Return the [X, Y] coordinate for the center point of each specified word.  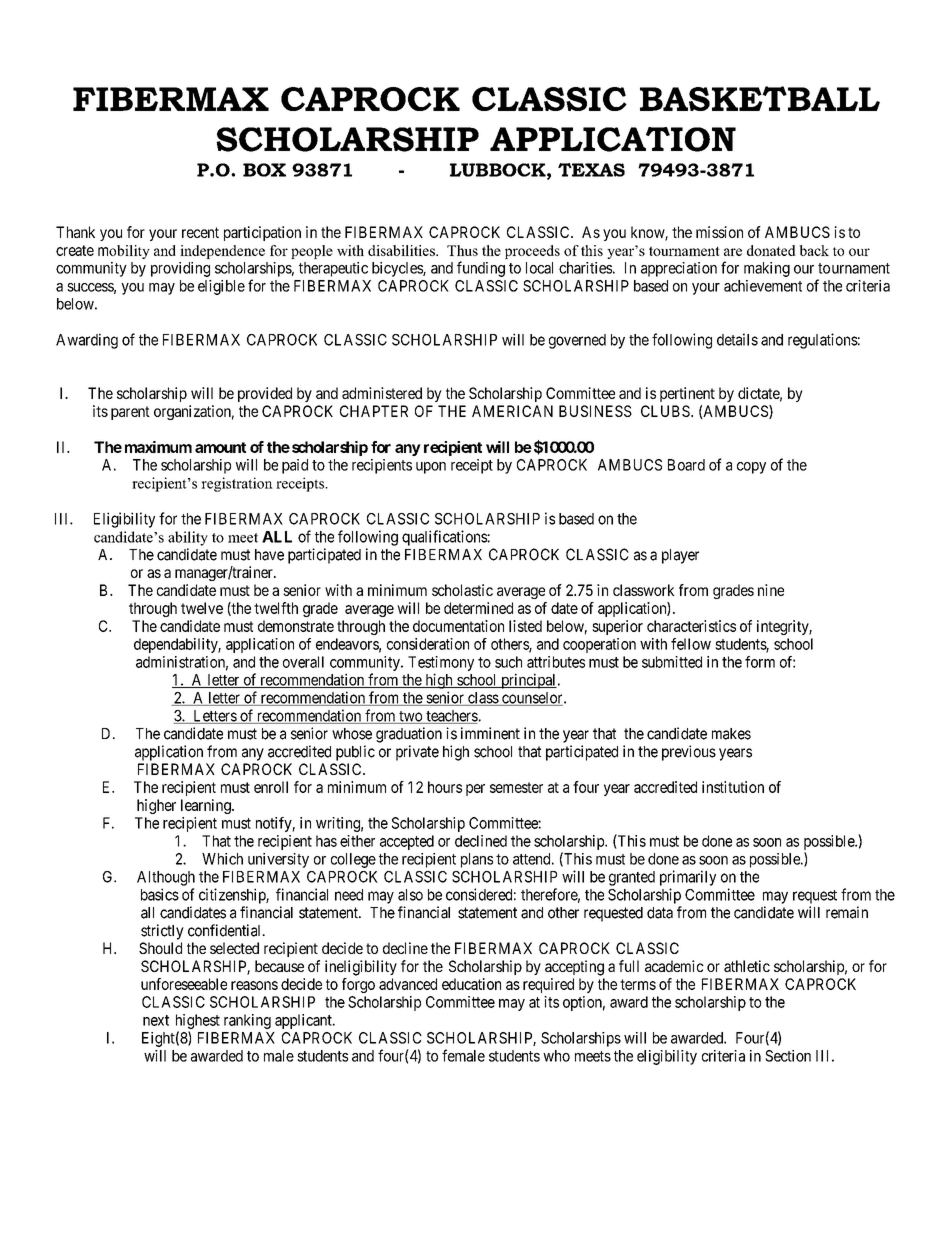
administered [382, 393]
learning [207, 806]
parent [130, 413]
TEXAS [591, 170]
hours [445, 787]
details [737, 339]
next [156, 1020]
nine [771, 590]
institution [733, 787]
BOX [264, 170]
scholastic [462, 590]
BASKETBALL [760, 98]
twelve [202, 608]
